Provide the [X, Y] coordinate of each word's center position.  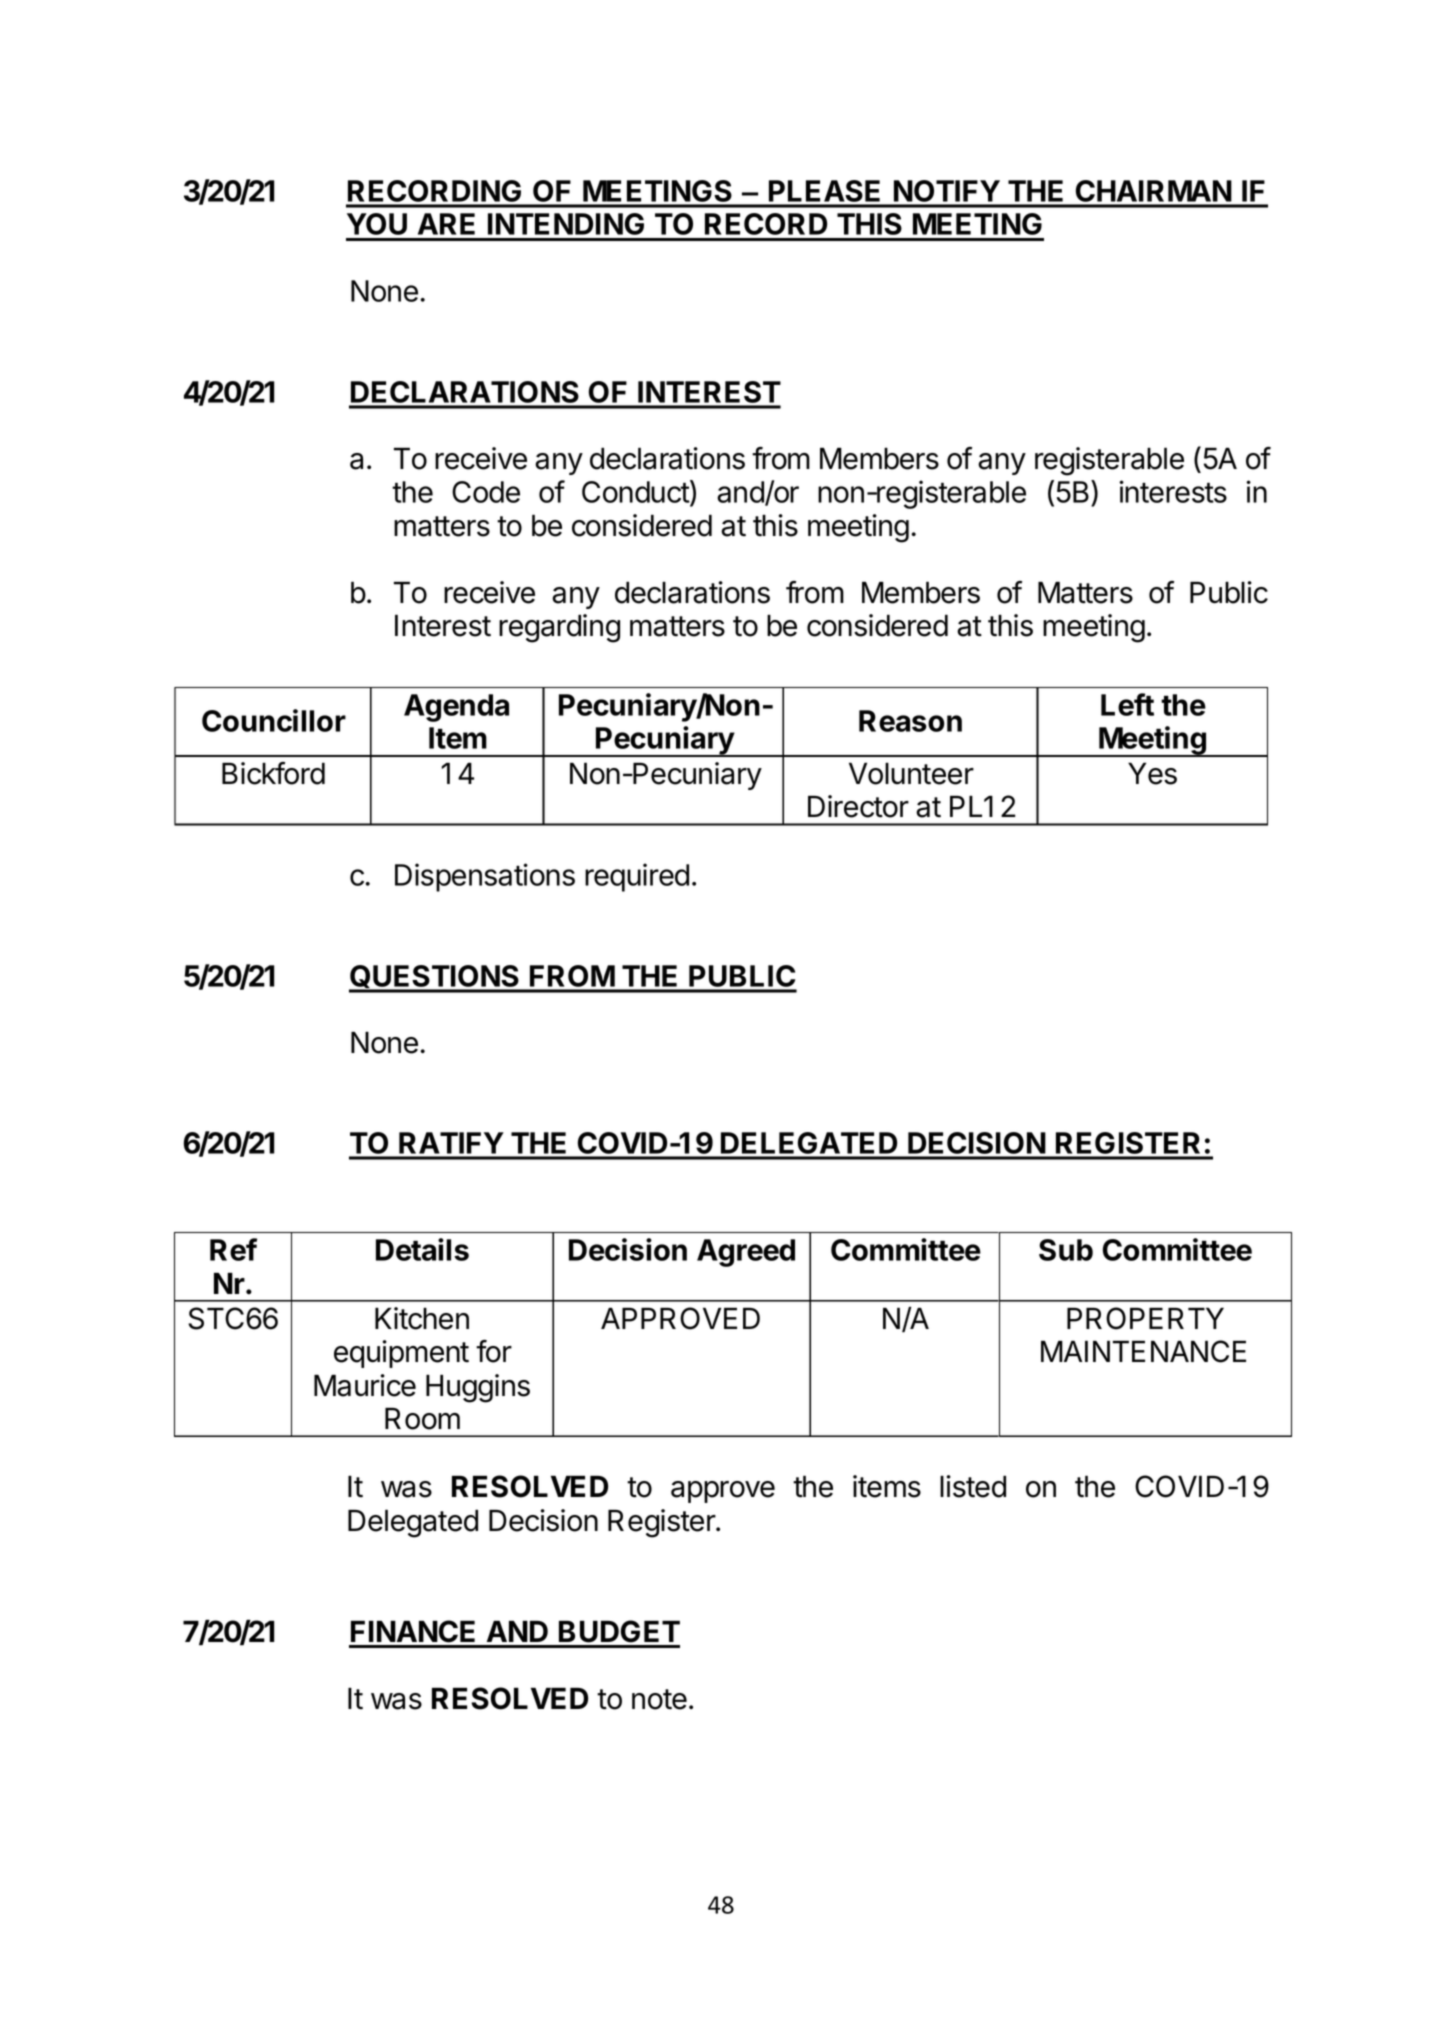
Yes [1152, 773]
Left [1127, 704]
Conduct [636, 493]
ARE [446, 224]
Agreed [746, 1253]
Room [422, 1418]
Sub [1066, 1250]
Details [422, 1249]
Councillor [274, 720]
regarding [559, 628]
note [659, 1699]
